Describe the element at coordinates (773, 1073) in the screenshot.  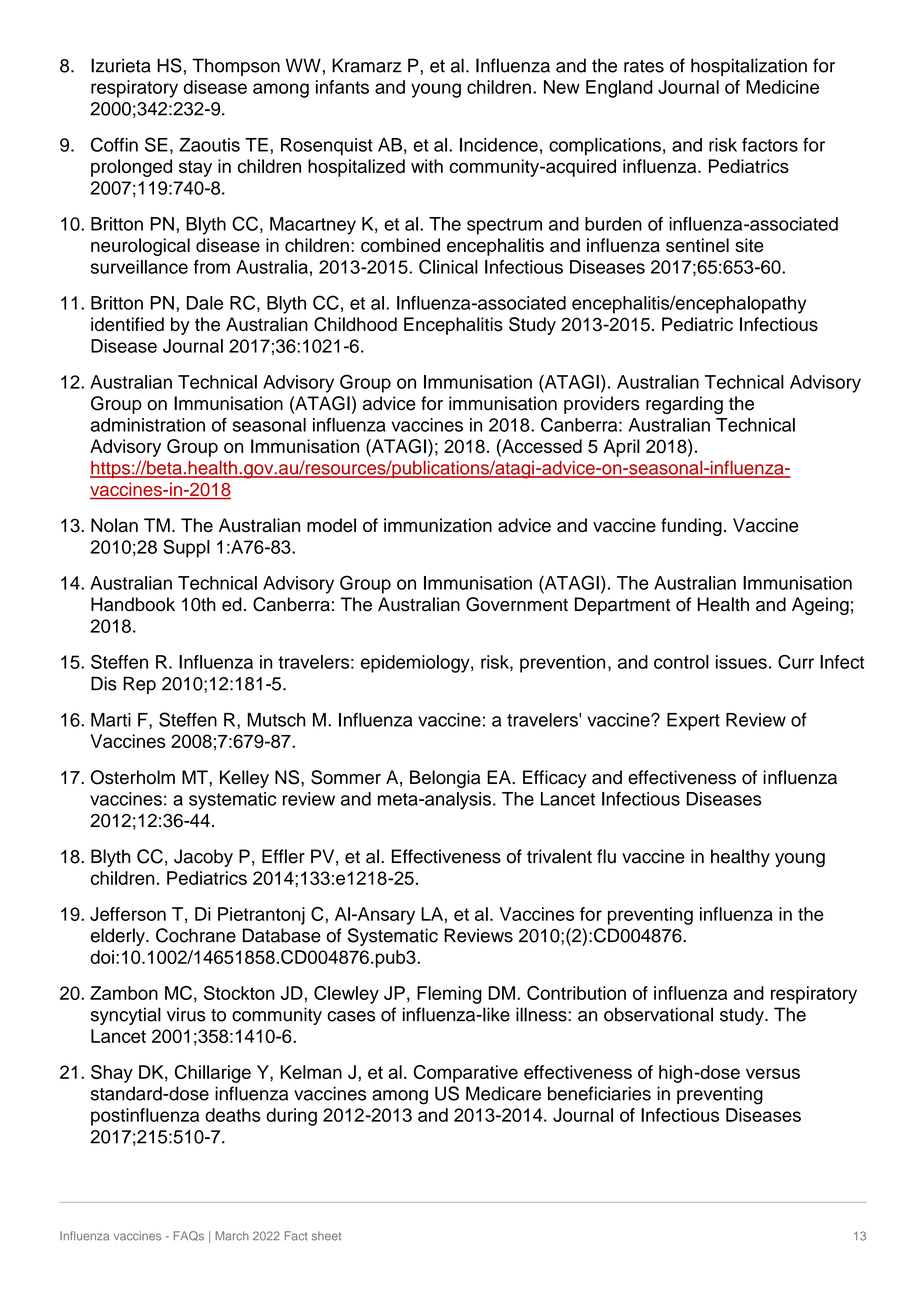
I see `versus` at that location.
